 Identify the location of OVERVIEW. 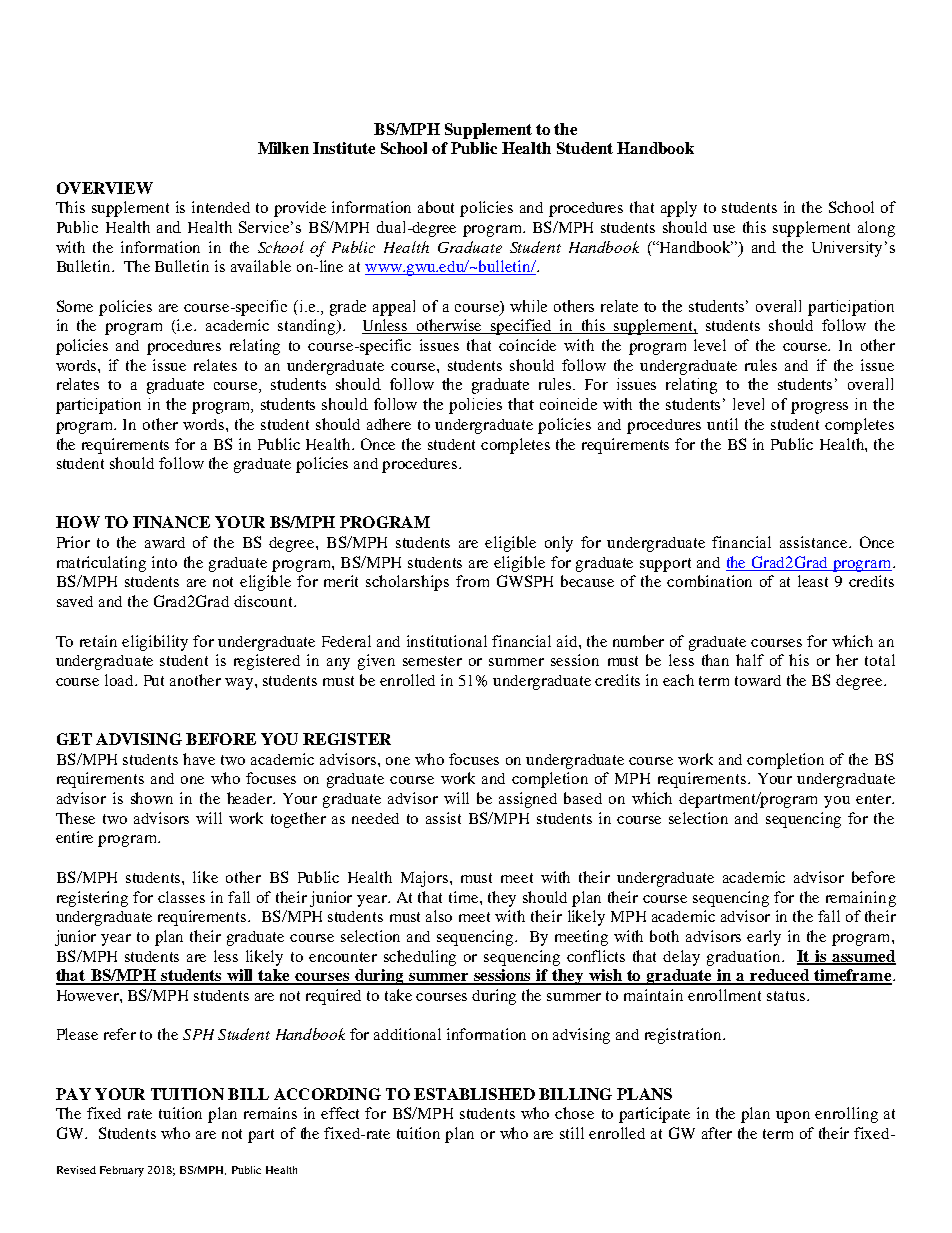
(105, 188).
